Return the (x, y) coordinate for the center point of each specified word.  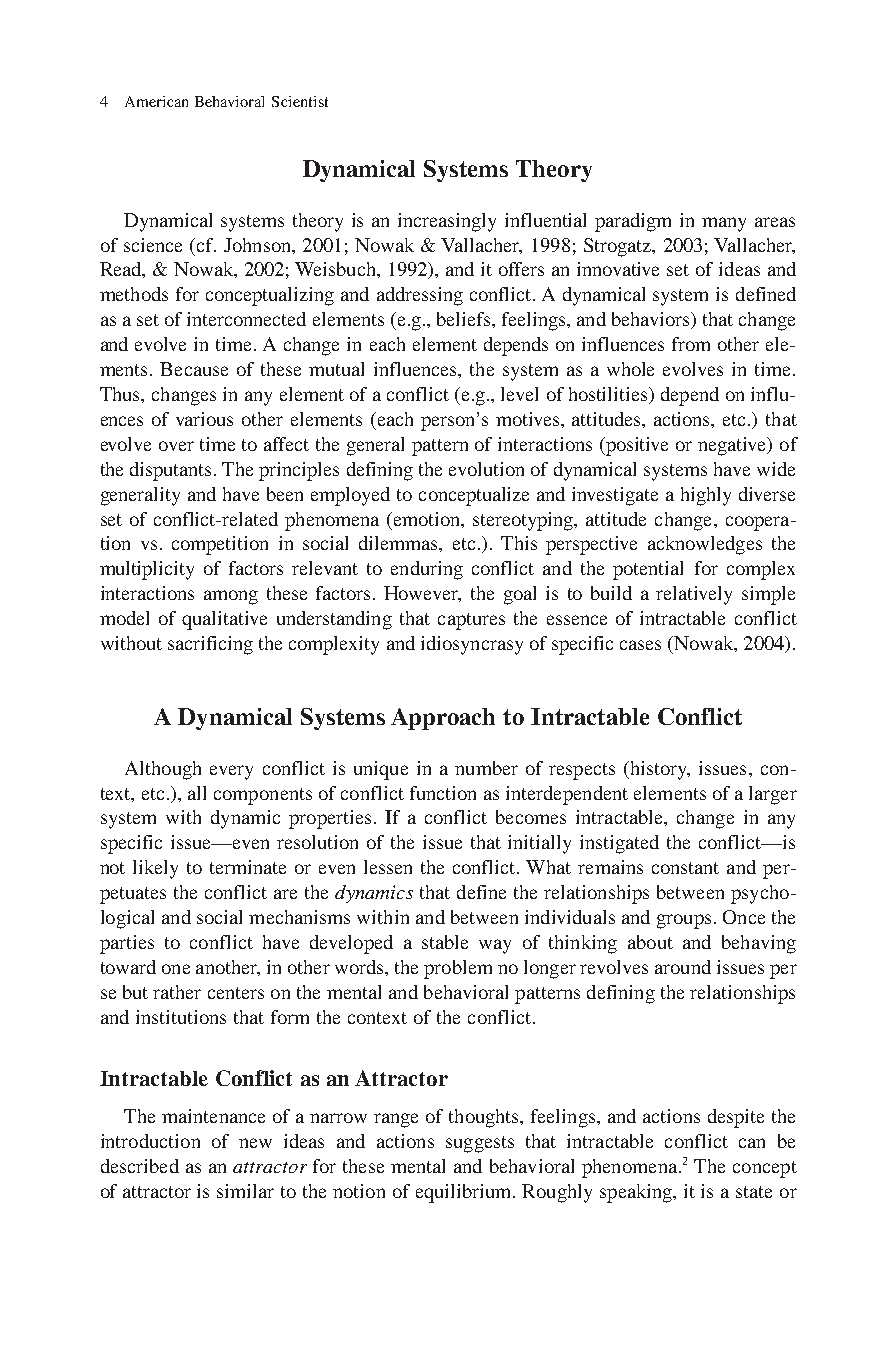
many (724, 224)
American (156, 101)
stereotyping (524, 521)
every (231, 772)
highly (706, 496)
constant (685, 868)
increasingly (447, 222)
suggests (480, 1144)
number (486, 768)
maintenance (213, 1116)
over (176, 446)
